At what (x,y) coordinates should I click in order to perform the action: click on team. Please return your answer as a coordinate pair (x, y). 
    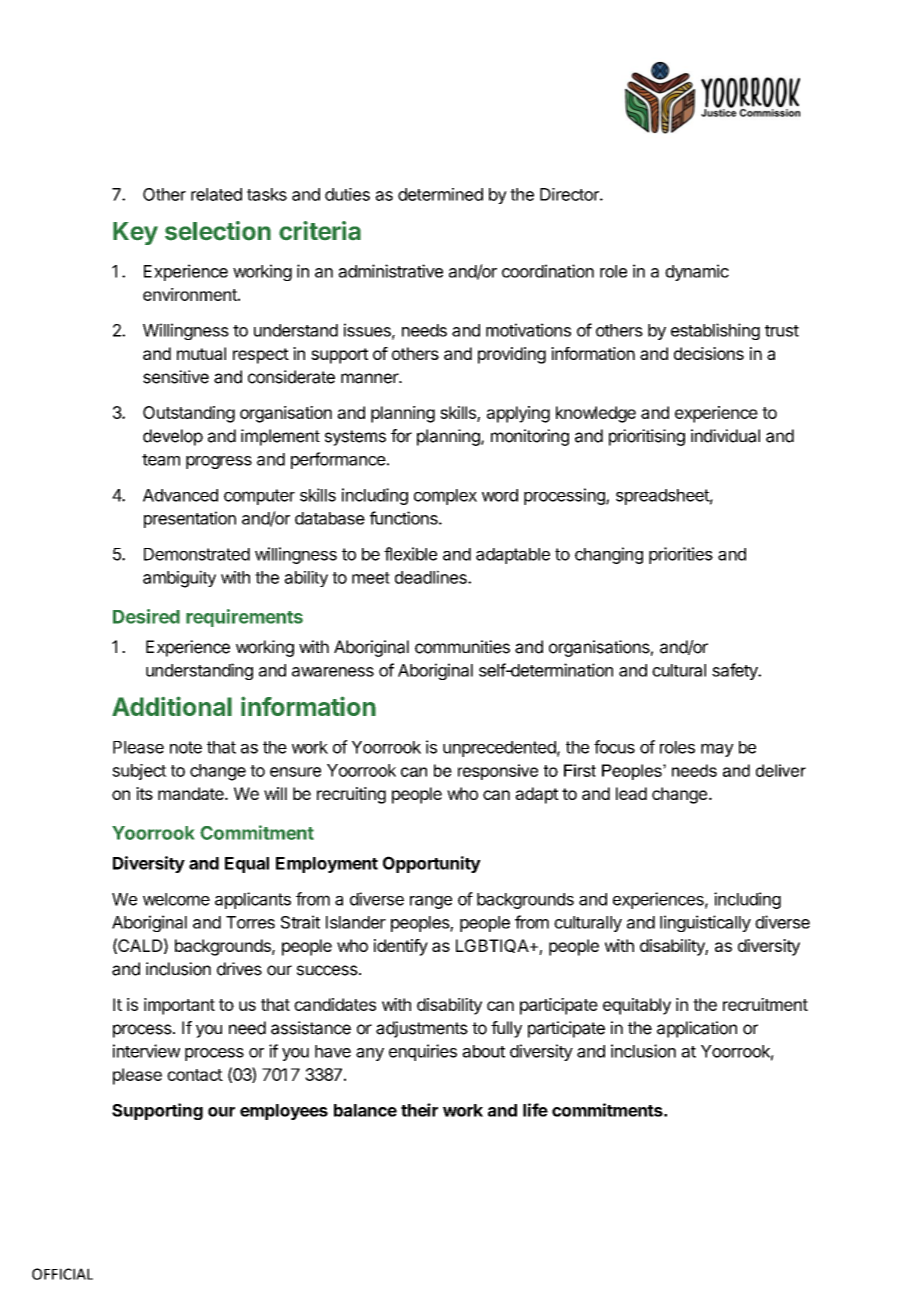
    Looking at the image, I should click on (161, 460).
